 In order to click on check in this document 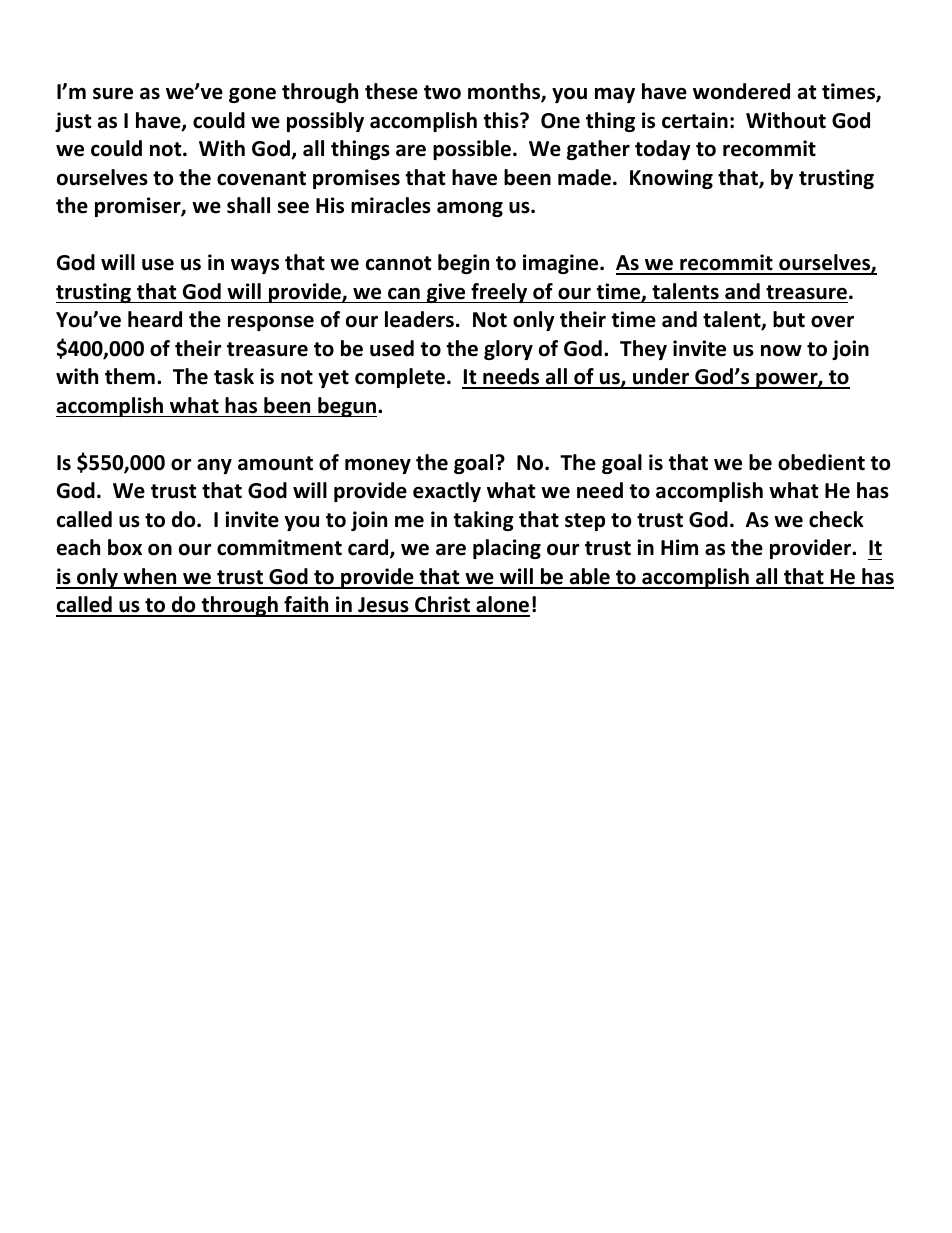, I will do `click(836, 519)`.
